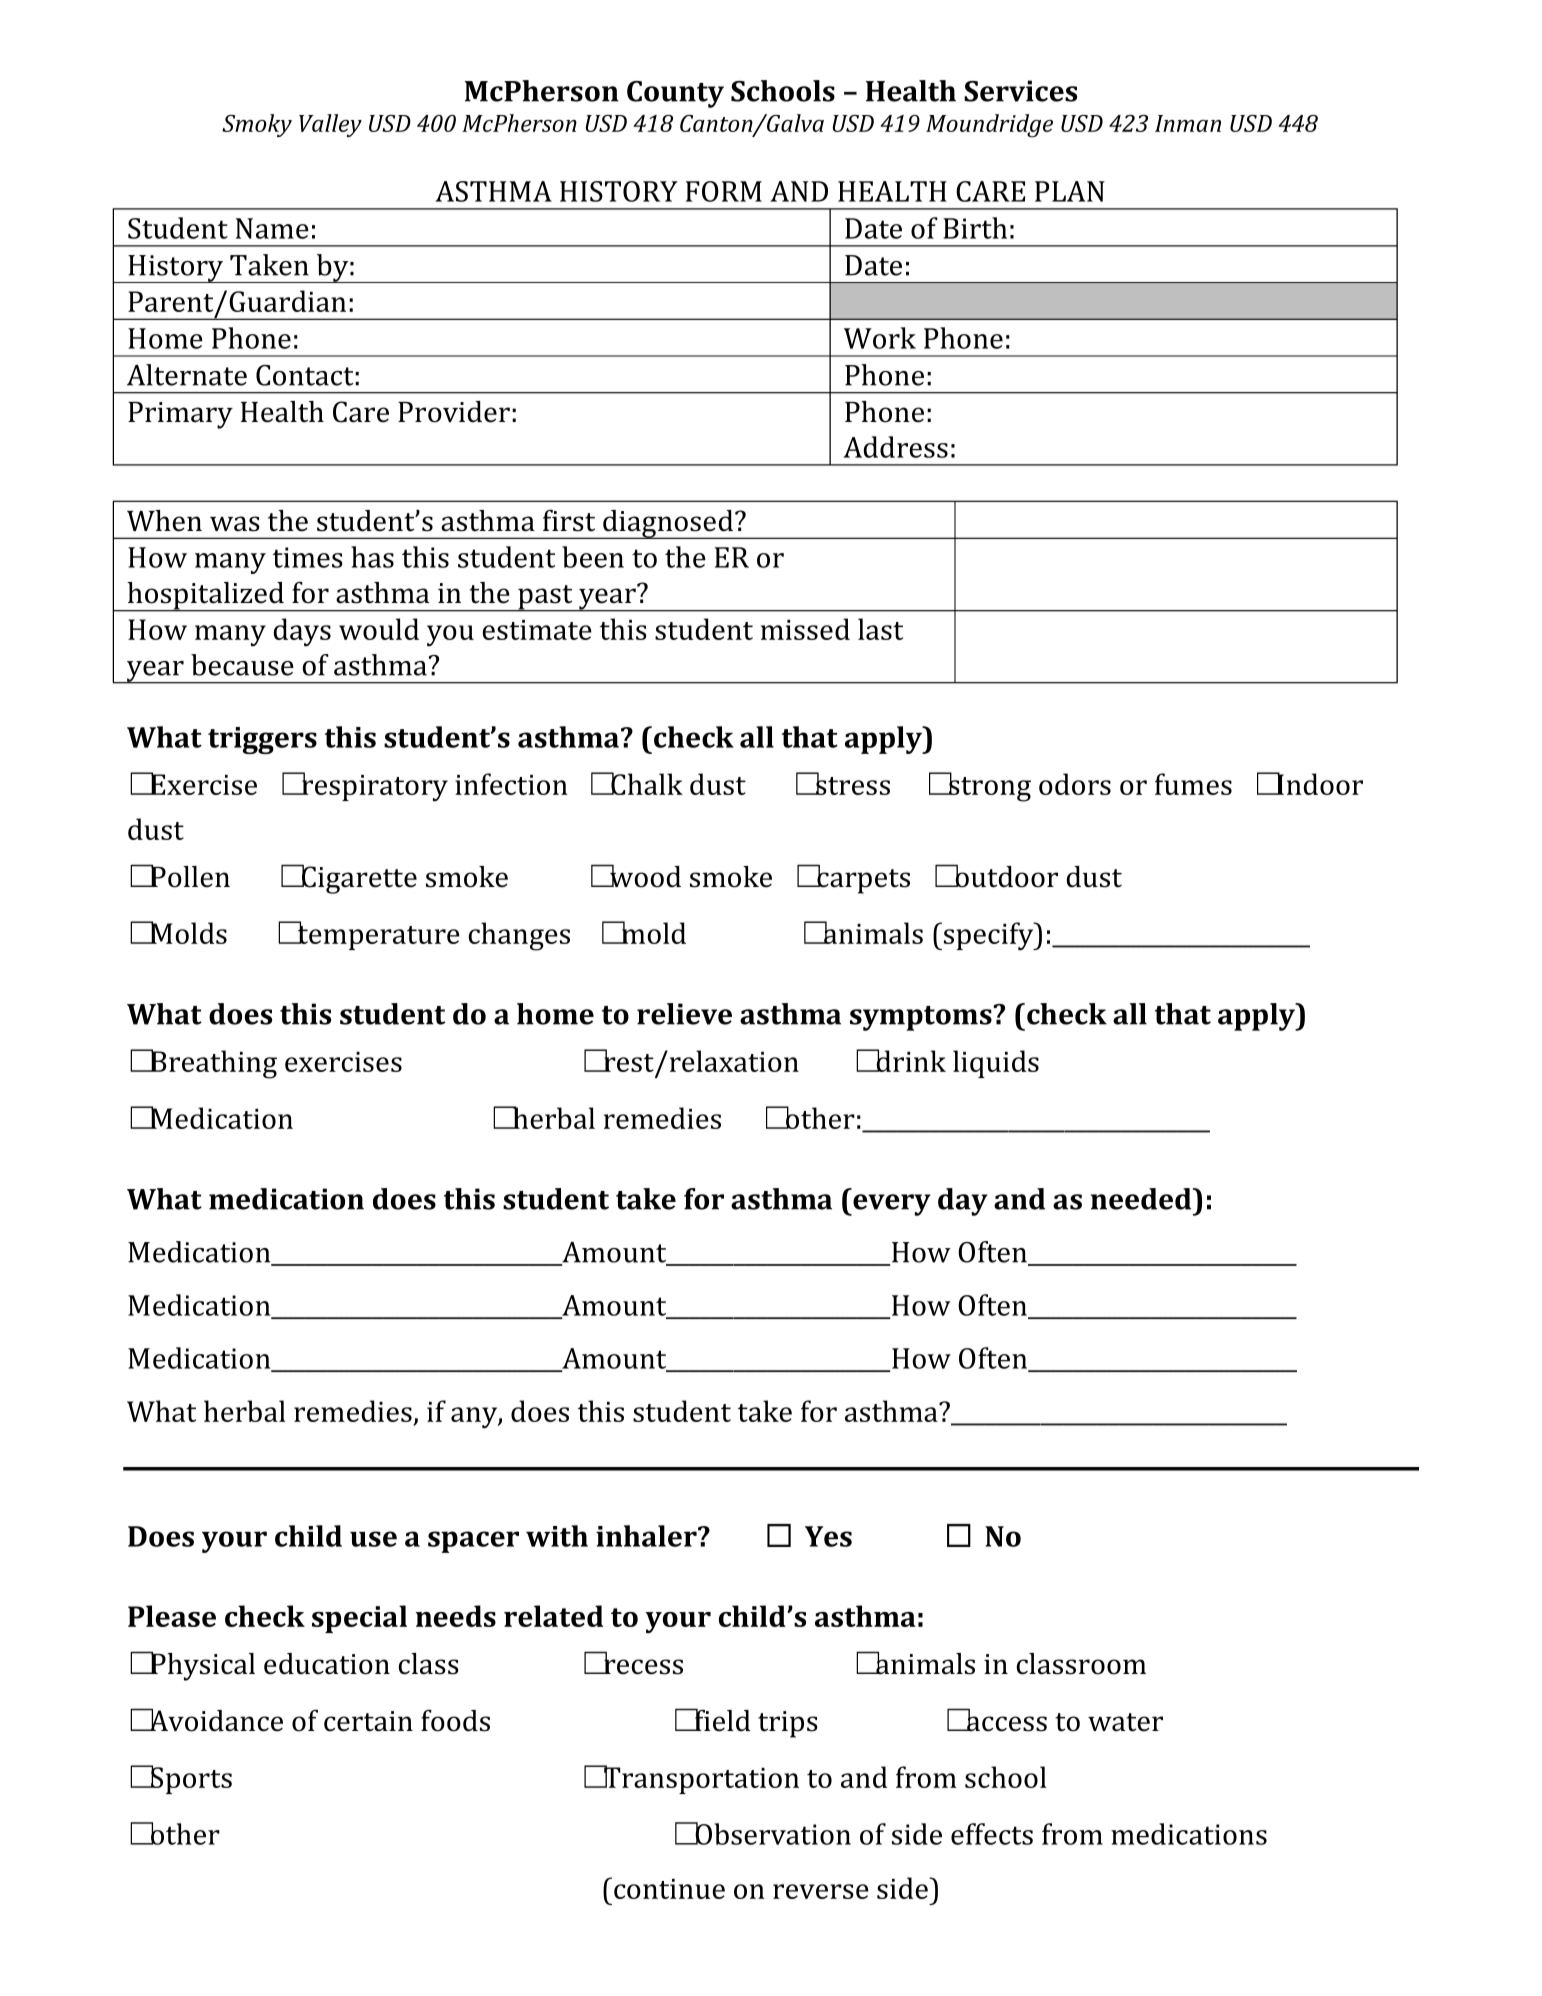 The image size is (1542, 1996). Describe the element at coordinates (1070, 191) in the page. I see `PLAN` at that location.
